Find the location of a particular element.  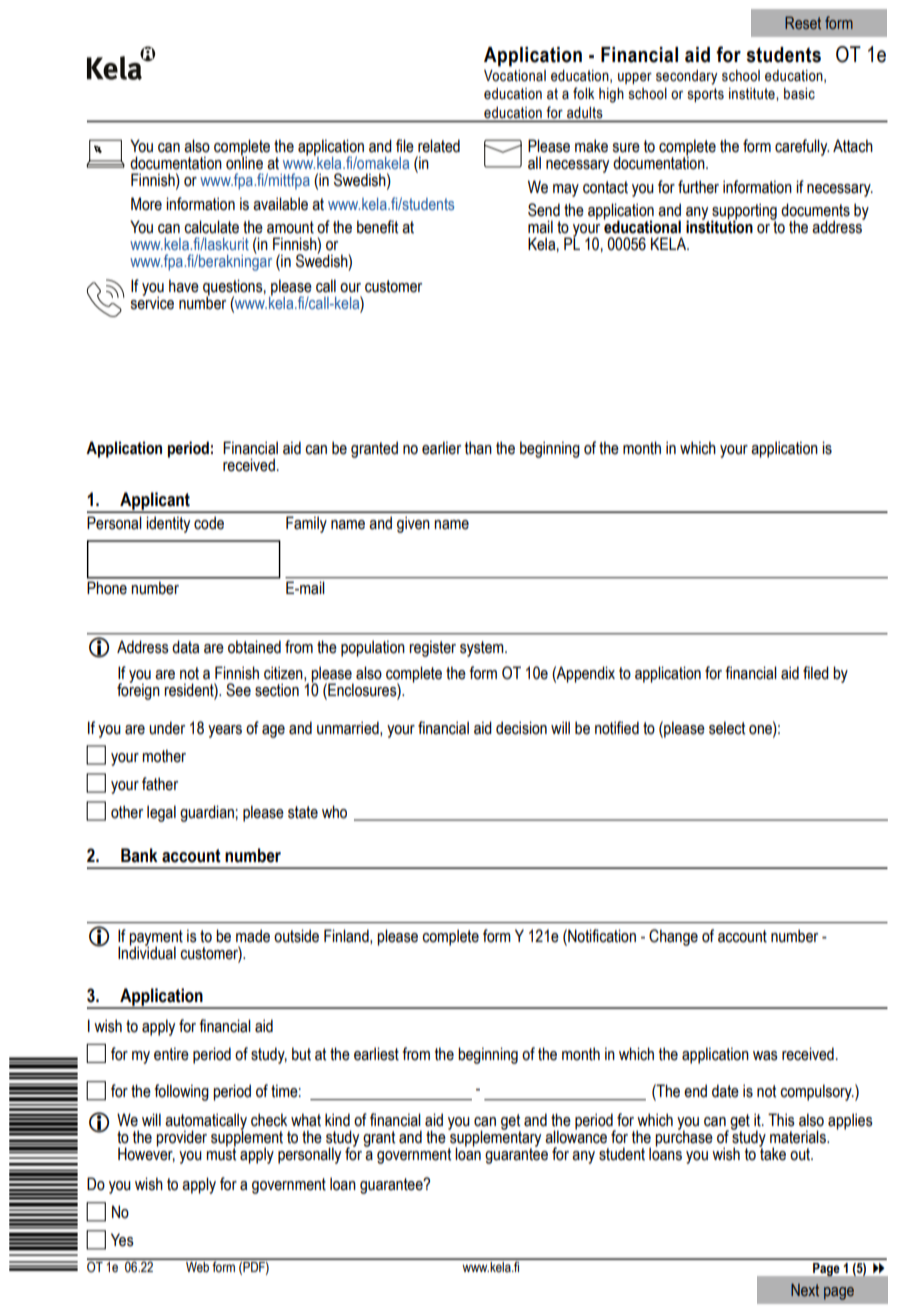

select is located at coordinates (727, 728).
